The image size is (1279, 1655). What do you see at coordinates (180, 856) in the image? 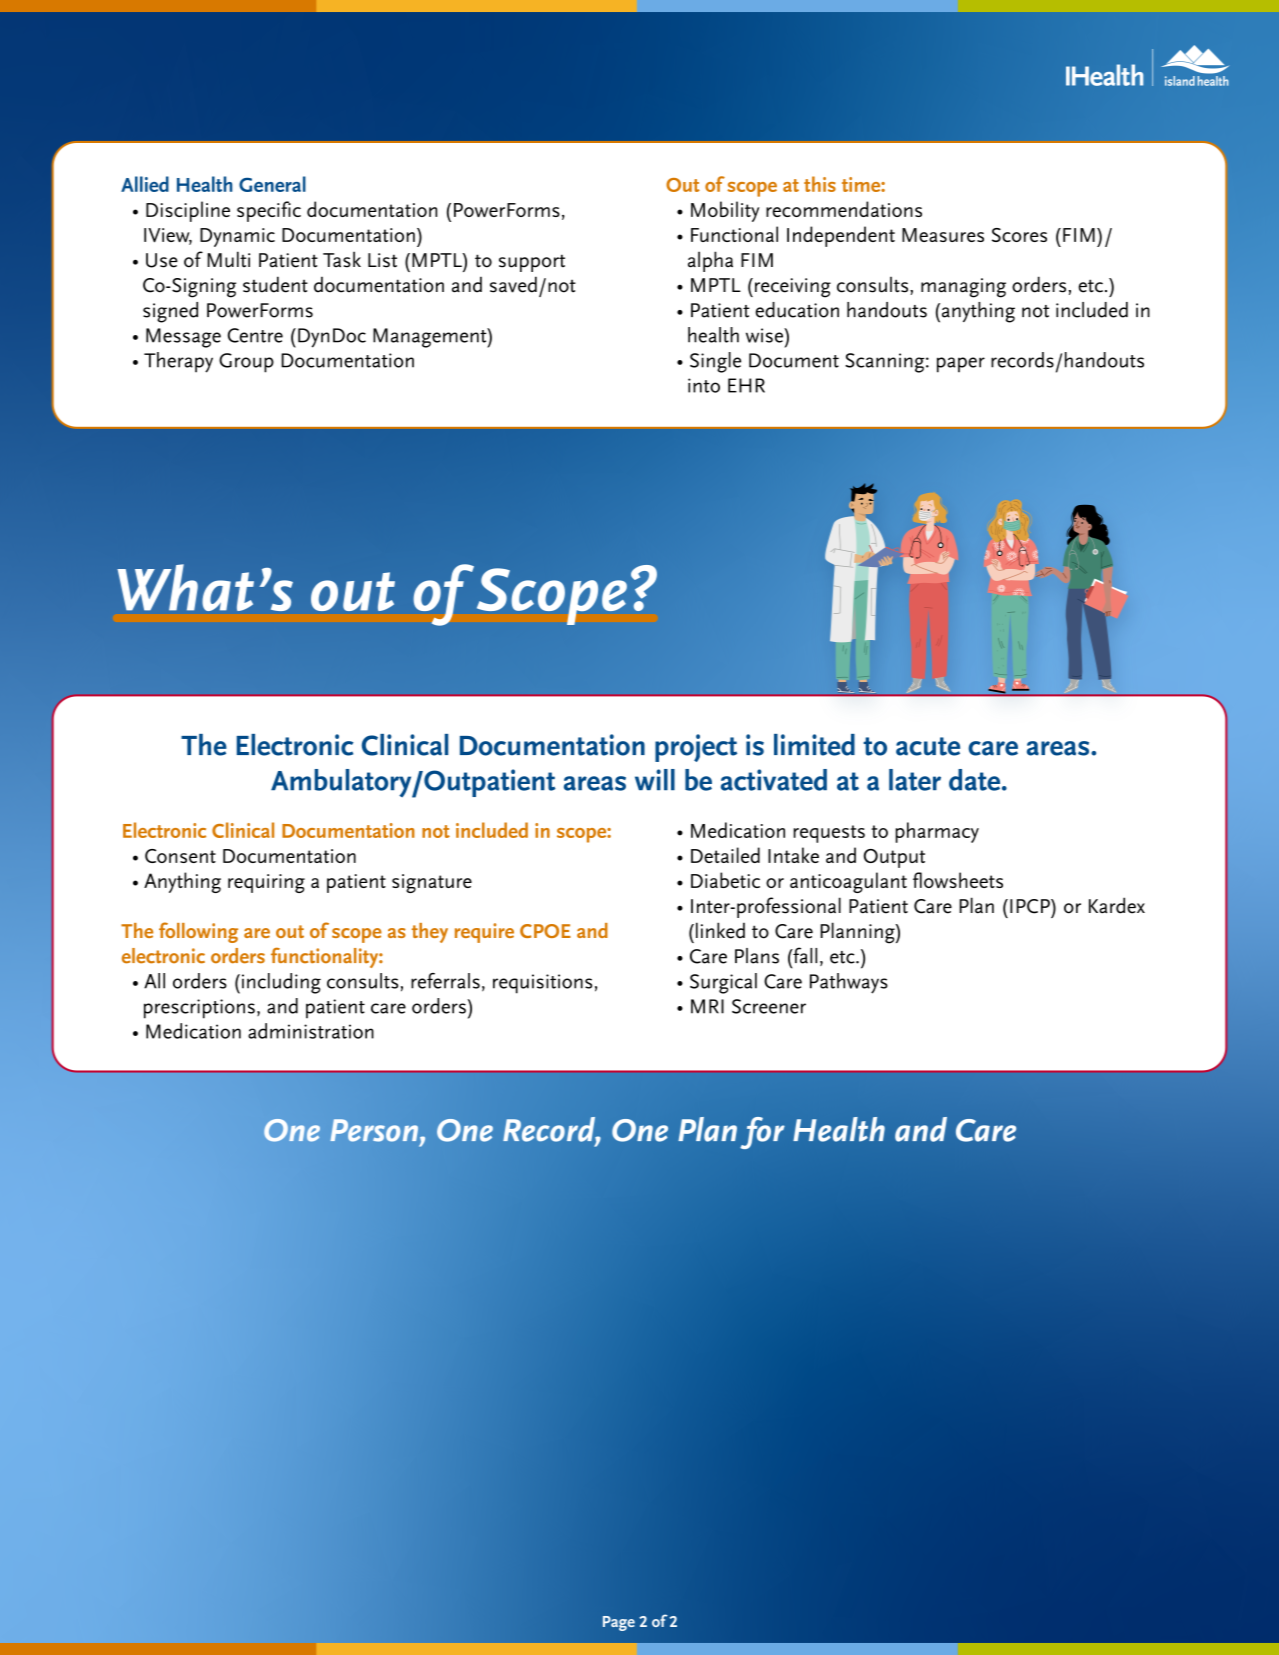
I see `Consent` at bounding box center [180, 856].
